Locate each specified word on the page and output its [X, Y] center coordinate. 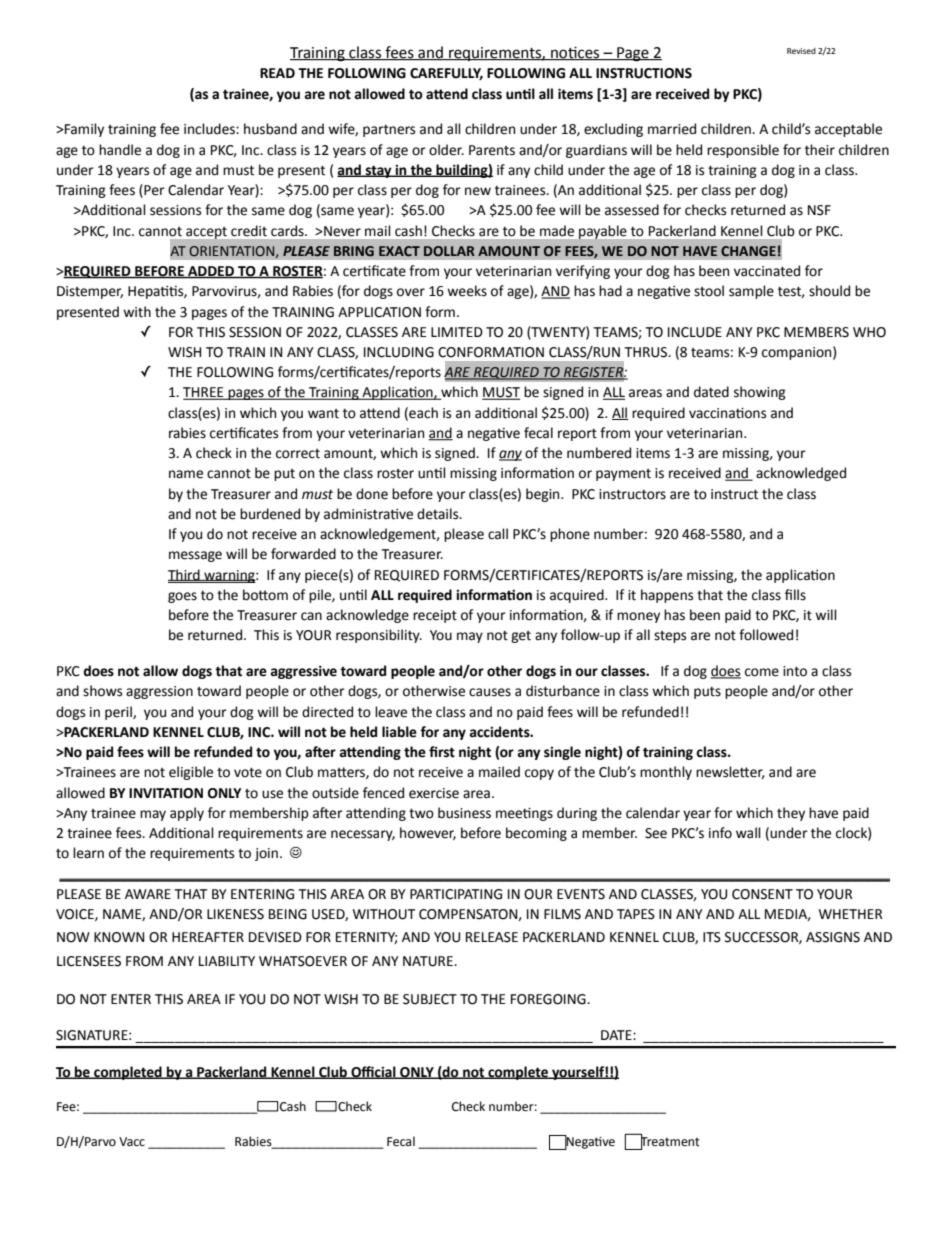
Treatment [669, 1141]
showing [760, 393]
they [791, 814]
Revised [801, 51]
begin [544, 495]
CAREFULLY [446, 74]
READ [277, 73]
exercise [434, 793]
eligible [191, 773]
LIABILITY [227, 961]
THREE [204, 393]
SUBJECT [430, 999]
